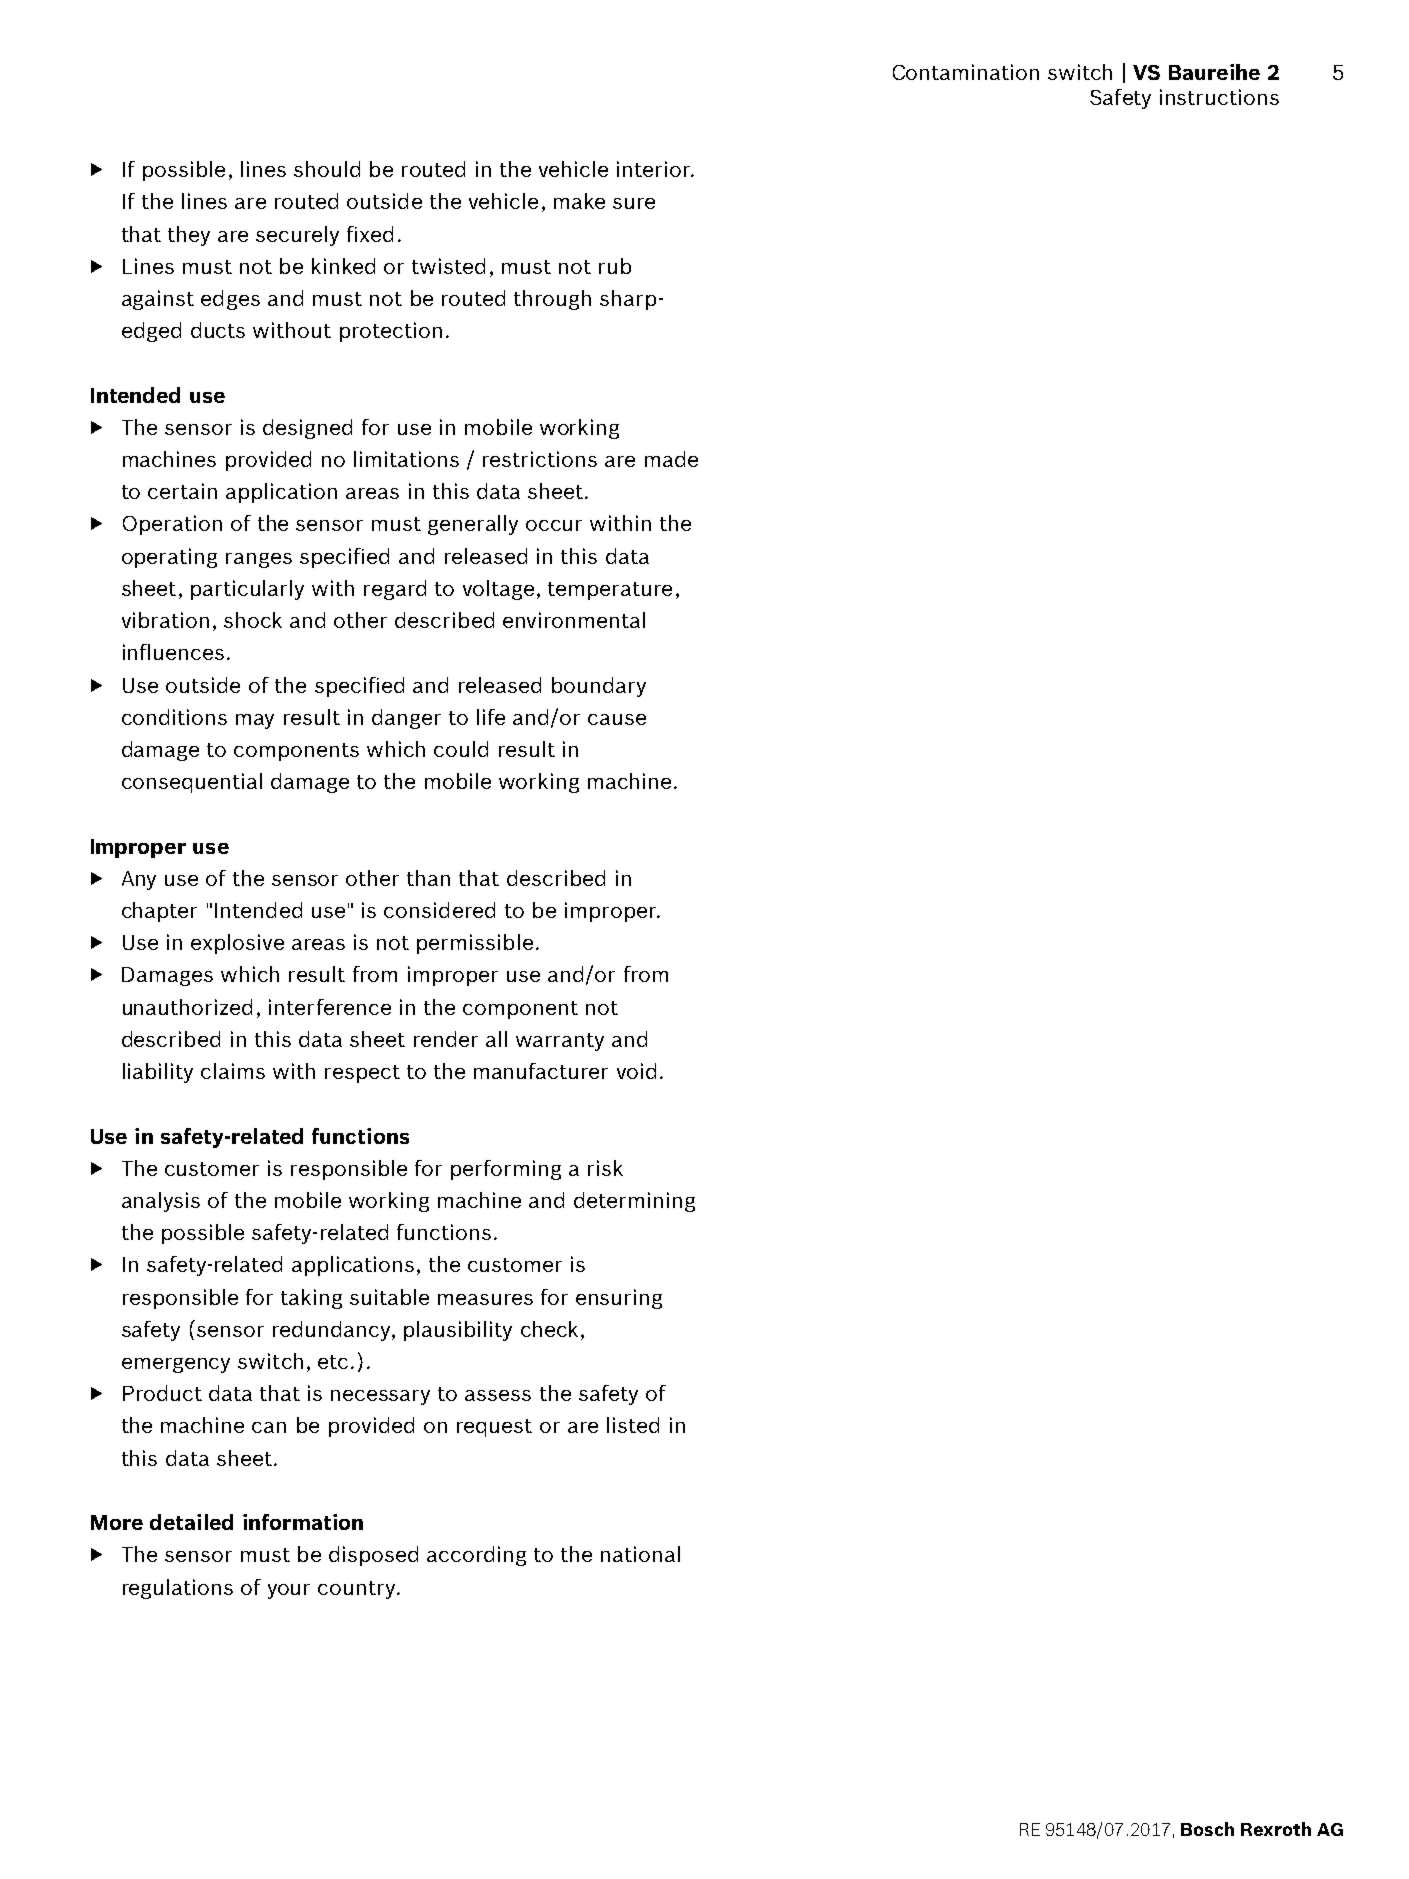 This document has width=1409, height=1879. What do you see at coordinates (1219, 97) in the document?
I see `instructions` at bounding box center [1219, 97].
